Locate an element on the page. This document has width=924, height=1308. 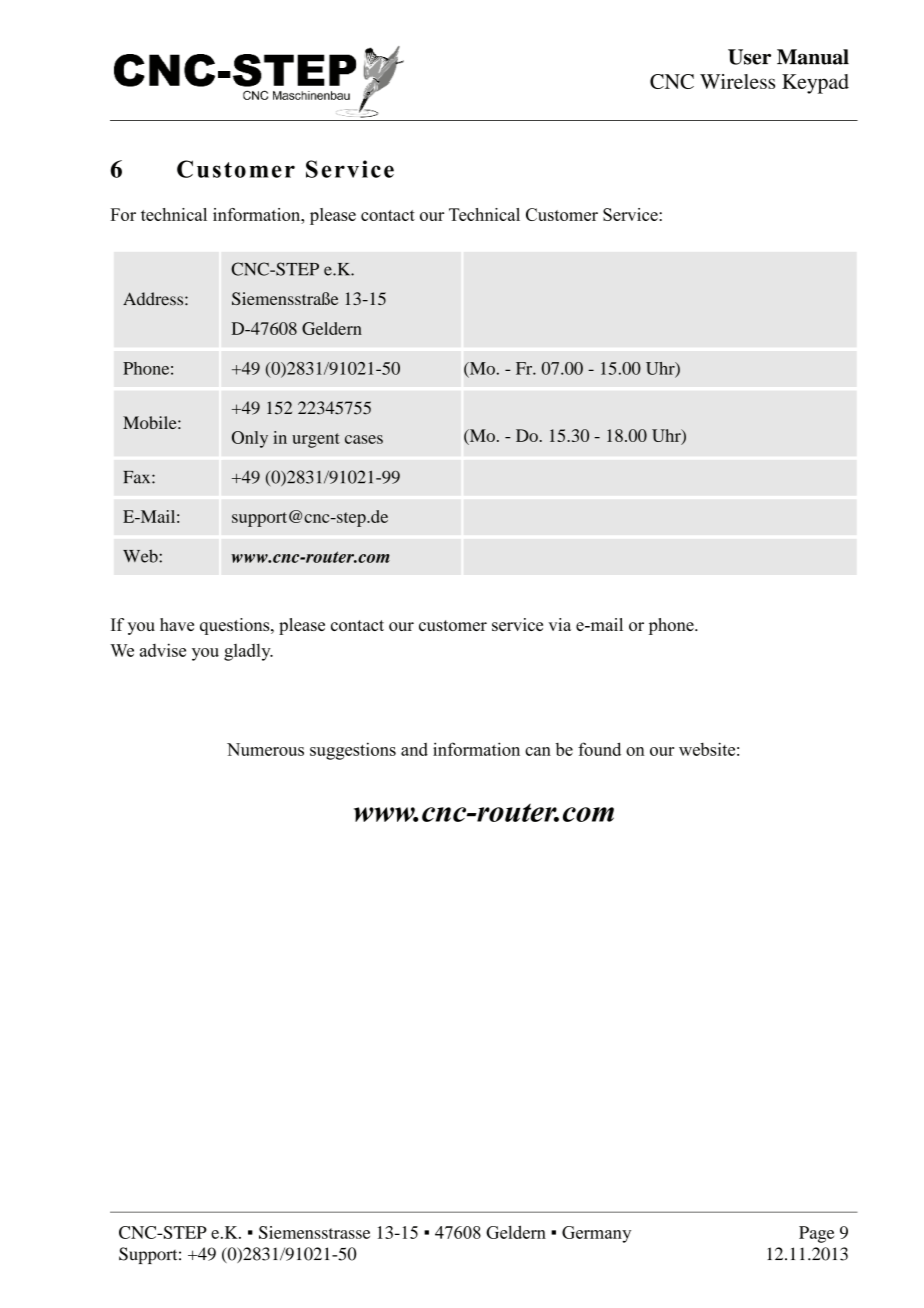
Germany is located at coordinates (596, 1234).
